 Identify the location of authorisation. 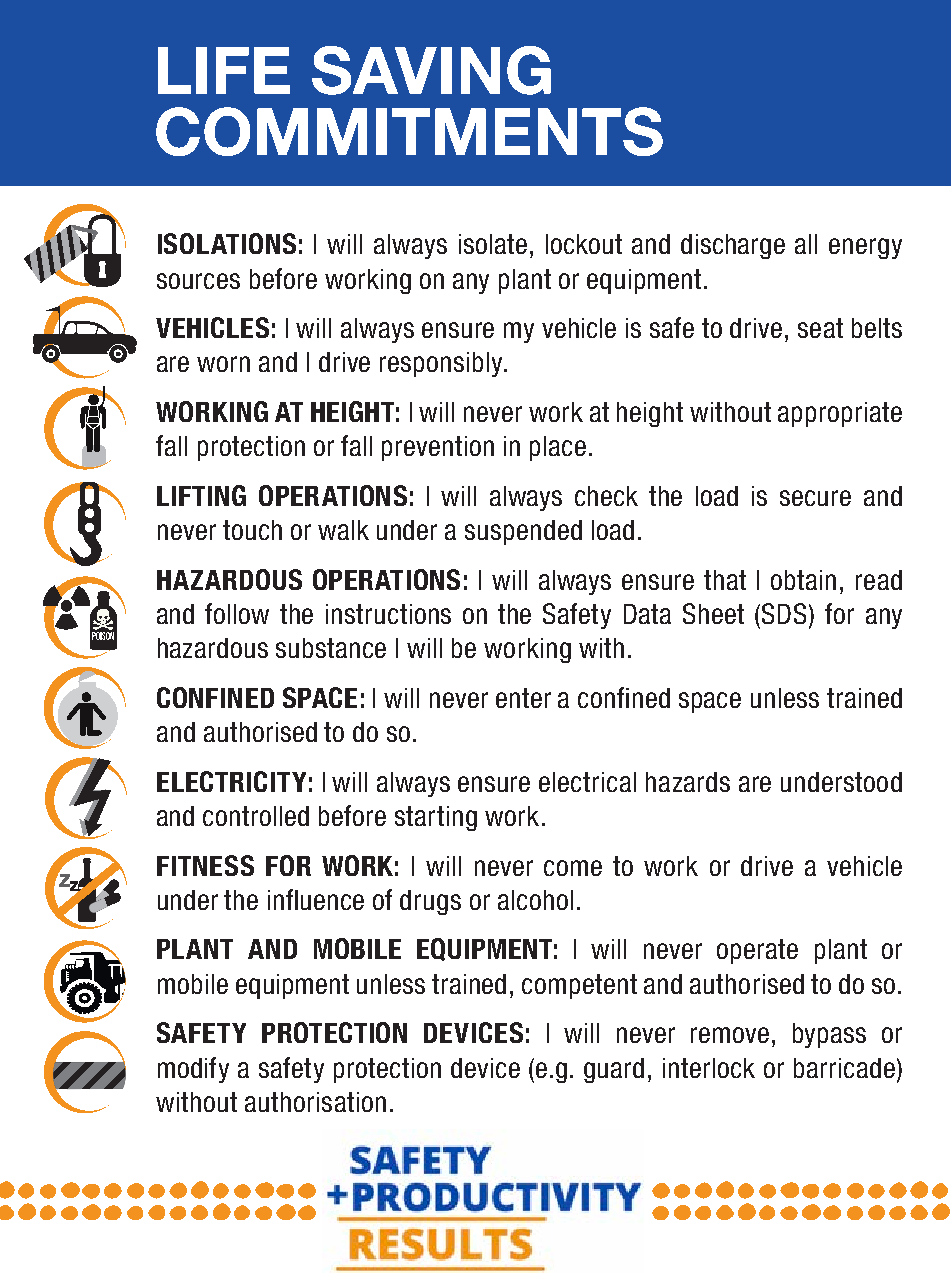
(315, 1102).
